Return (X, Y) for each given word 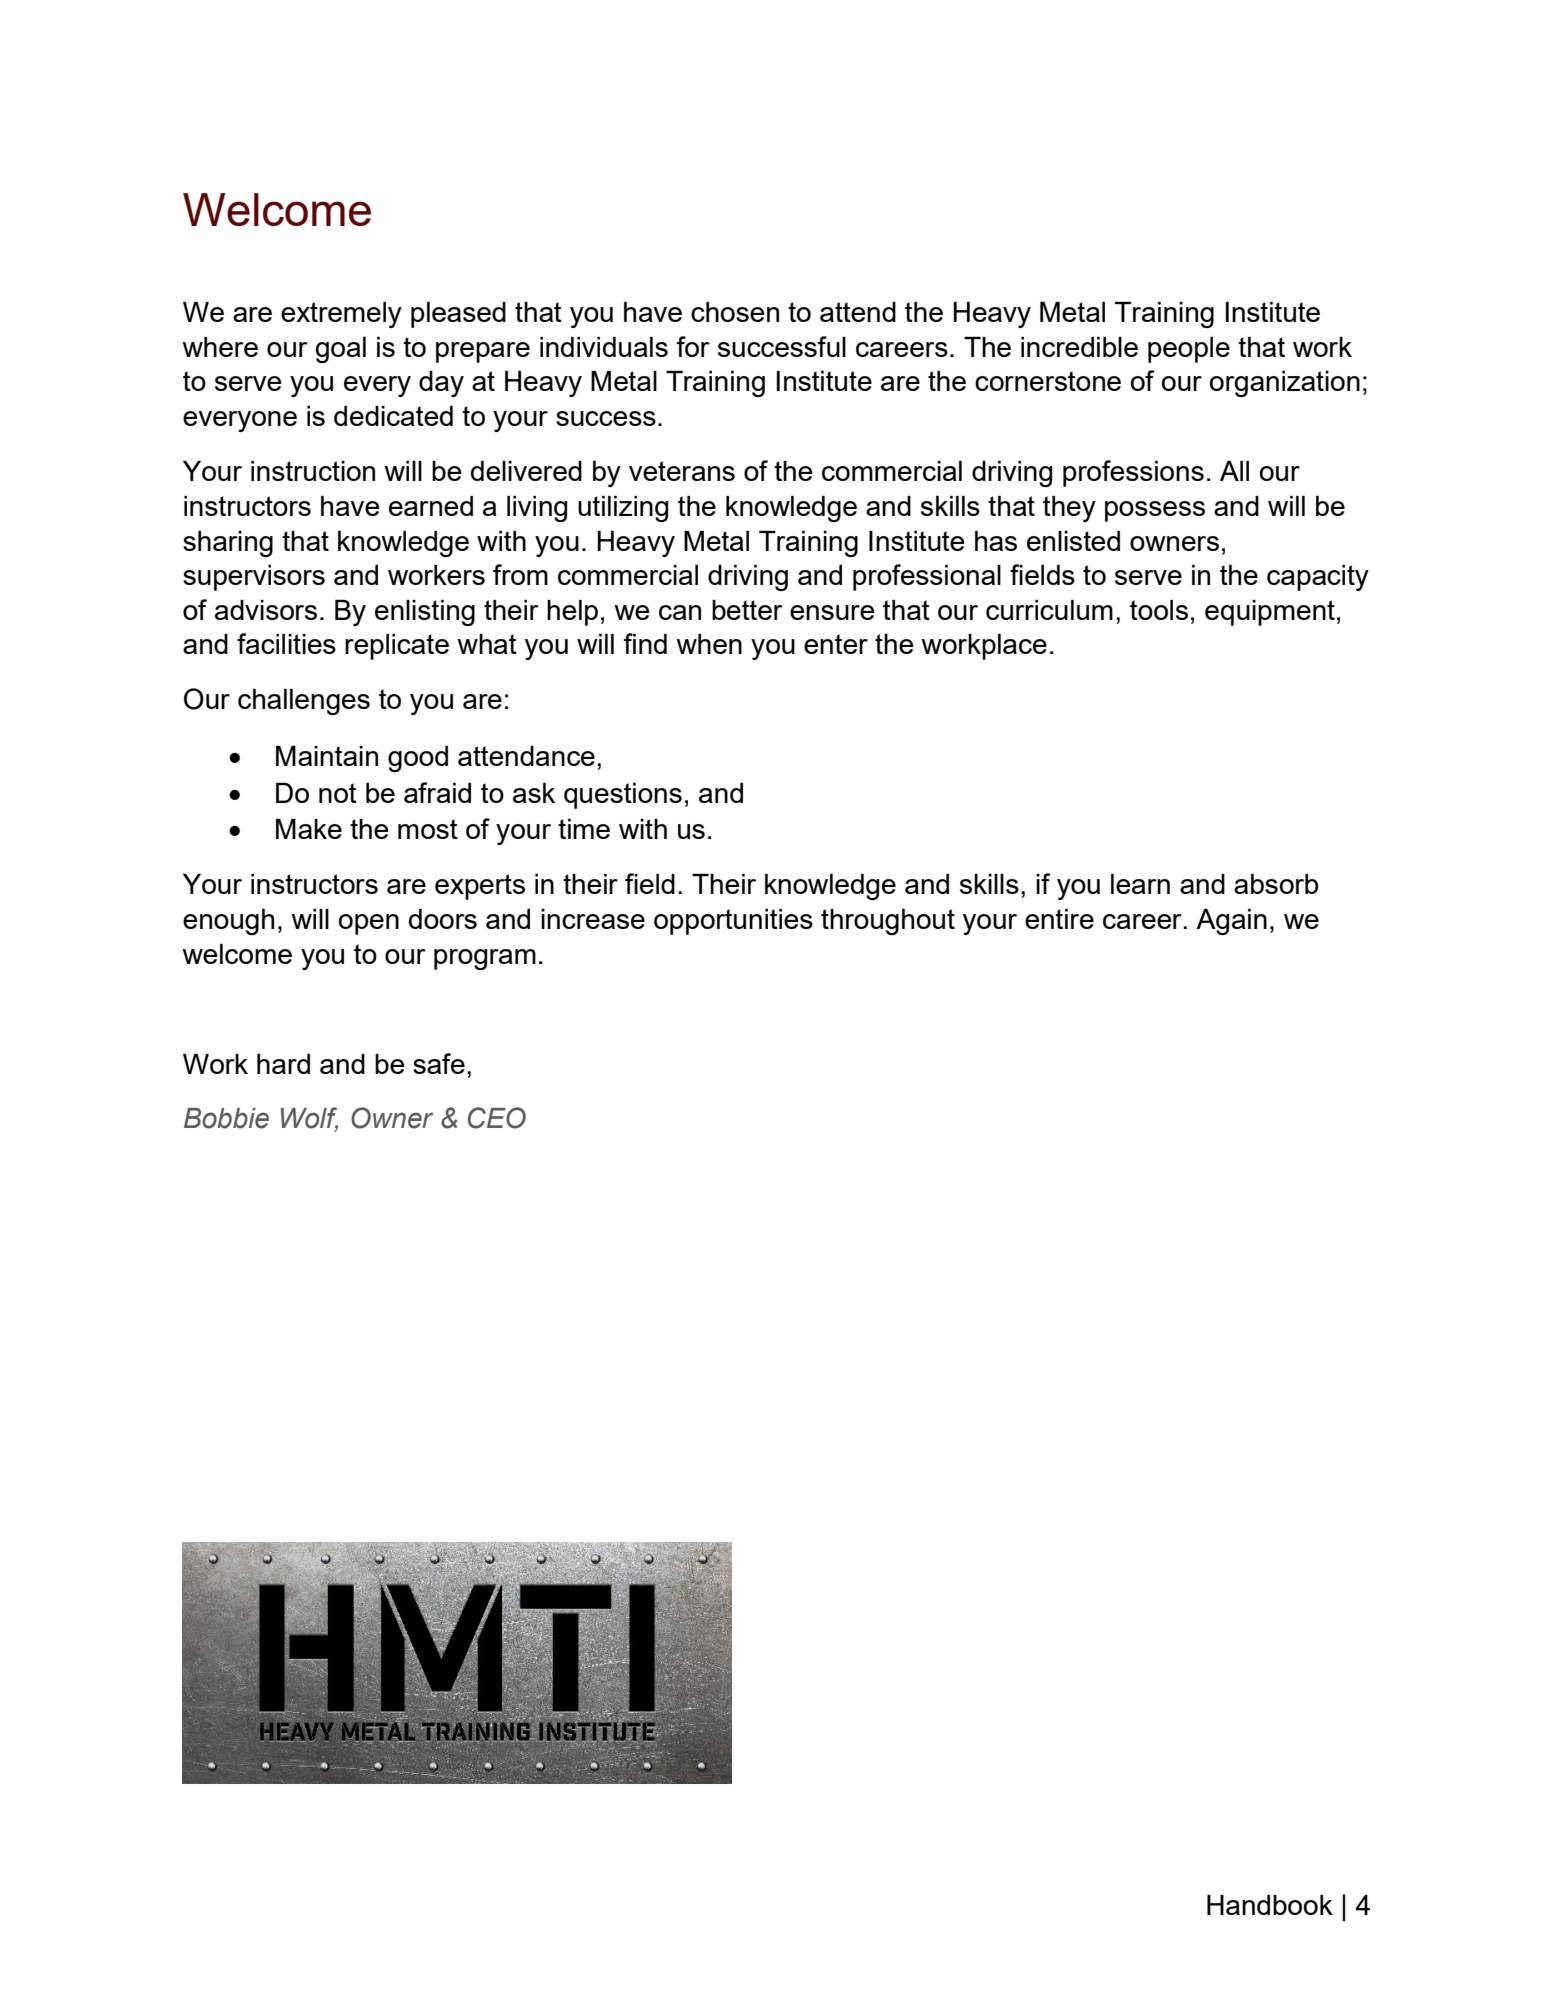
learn (1140, 884)
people (1189, 350)
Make (309, 829)
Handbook (1270, 1905)
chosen (735, 312)
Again (1231, 922)
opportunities (733, 922)
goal (340, 350)
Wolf (309, 1119)
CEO (497, 1118)
